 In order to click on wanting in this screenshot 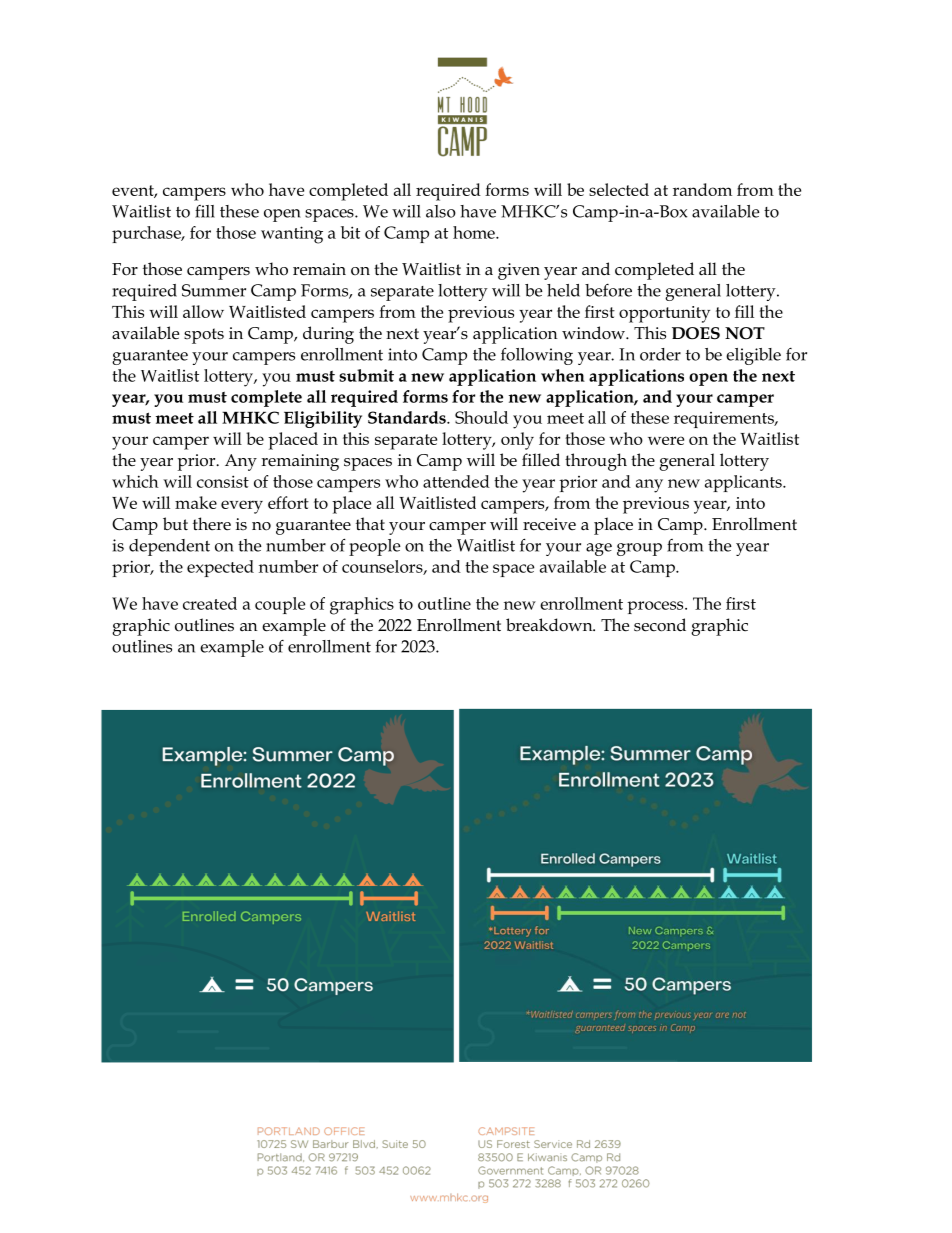, I will do `click(292, 235)`.
